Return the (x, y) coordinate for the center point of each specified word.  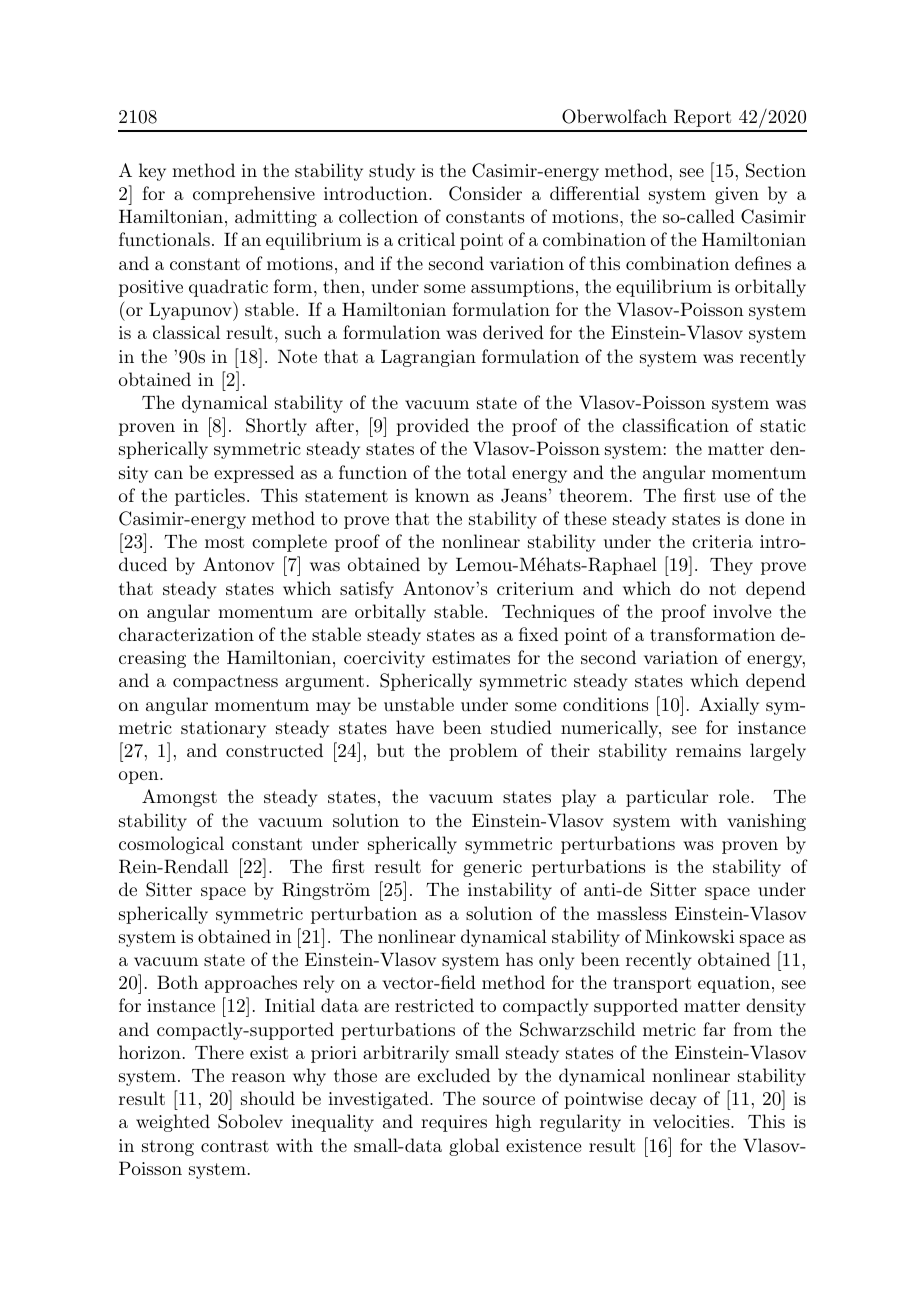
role (735, 796)
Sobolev (250, 1121)
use (737, 497)
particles (210, 497)
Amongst (179, 798)
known (442, 495)
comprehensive (254, 195)
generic (492, 868)
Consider (485, 193)
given (737, 195)
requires (454, 1123)
